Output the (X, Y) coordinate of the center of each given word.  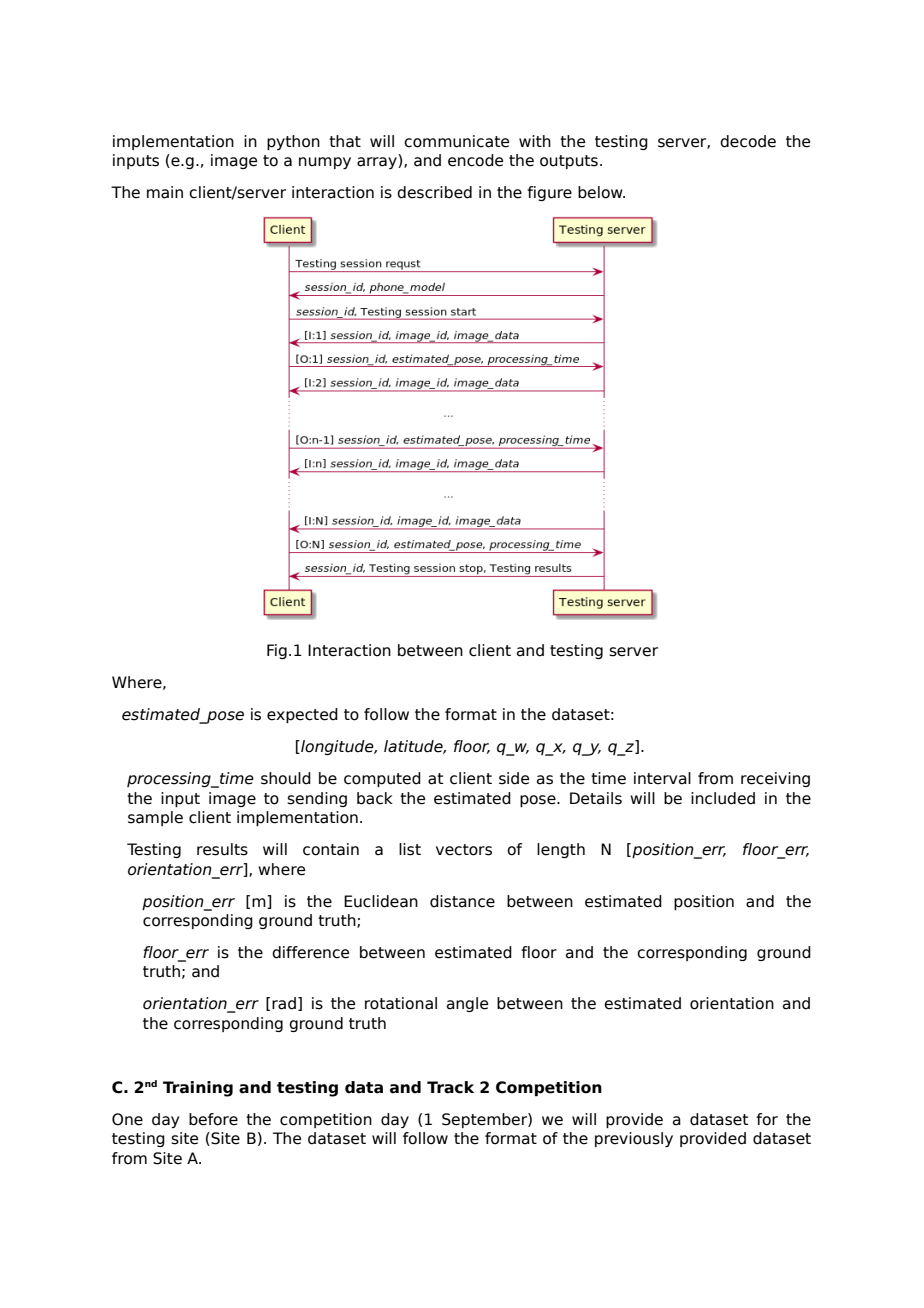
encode (475, 160)
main (165, 192)
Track (450, 1087)
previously (634, 1139)
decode (748, 141)
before (213, 1119)
